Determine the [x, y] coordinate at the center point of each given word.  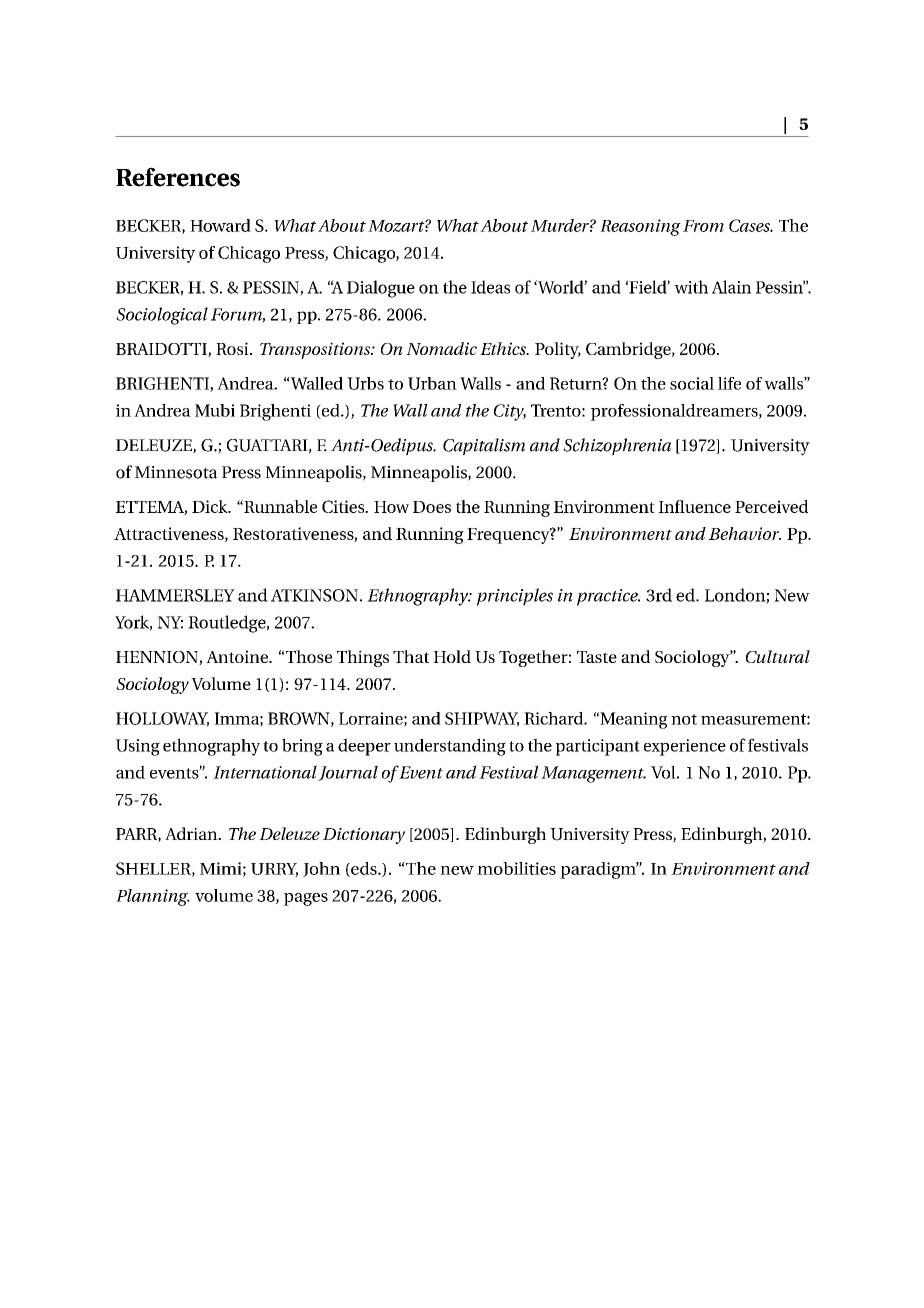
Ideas [490, 287]
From [703, 226]
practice [608, 597]
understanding [450, 747]
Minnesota [176, 472]
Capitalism [484, 446]
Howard [220, 225]
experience [685, 747]
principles [515, 597]
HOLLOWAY [162, 719]
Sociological [162, 316]
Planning [153, 897]
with [691, 287]
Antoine [238, 656]
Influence [695, 506]
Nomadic [441, 348]
